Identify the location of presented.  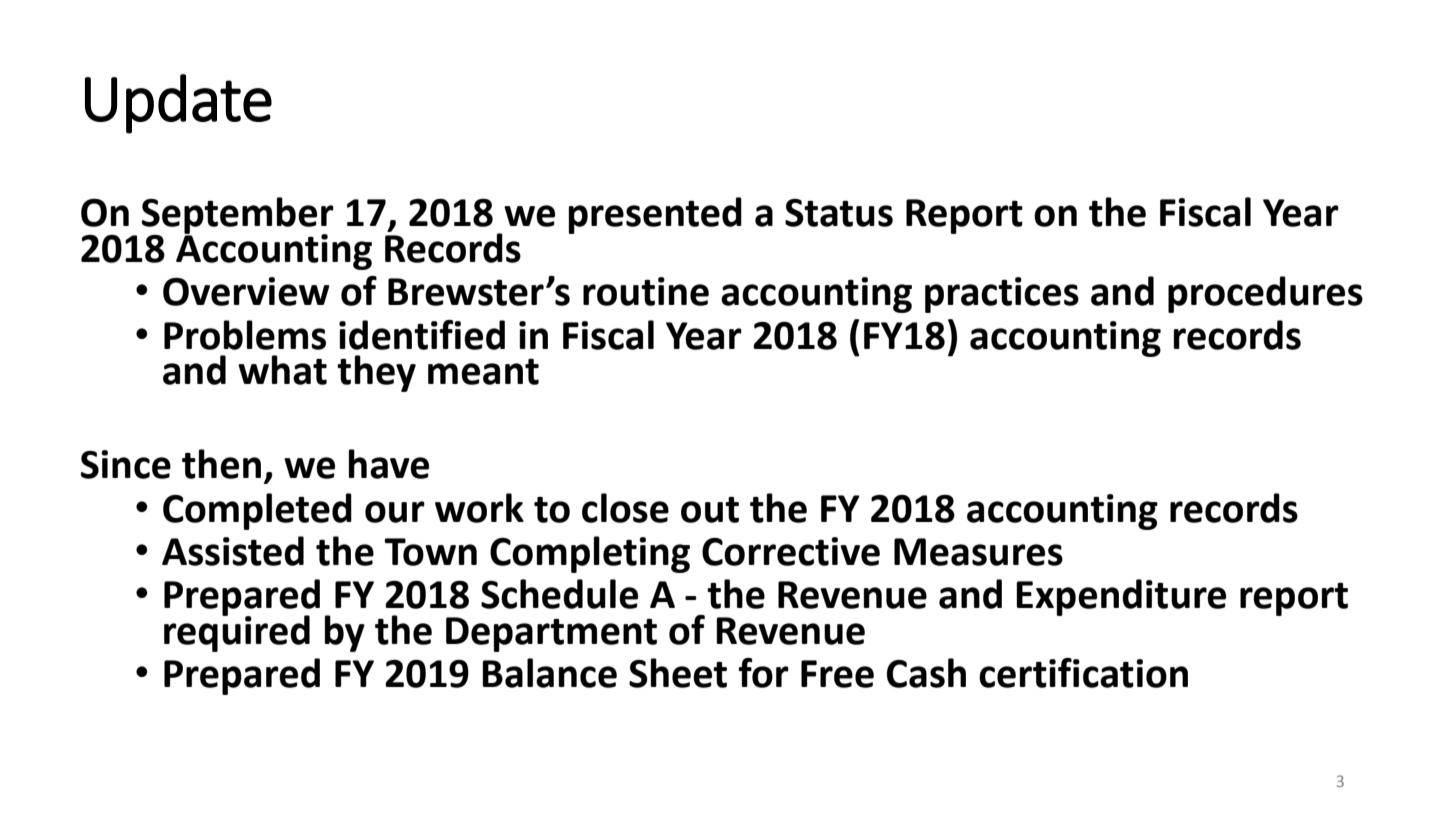
(655, 215).
